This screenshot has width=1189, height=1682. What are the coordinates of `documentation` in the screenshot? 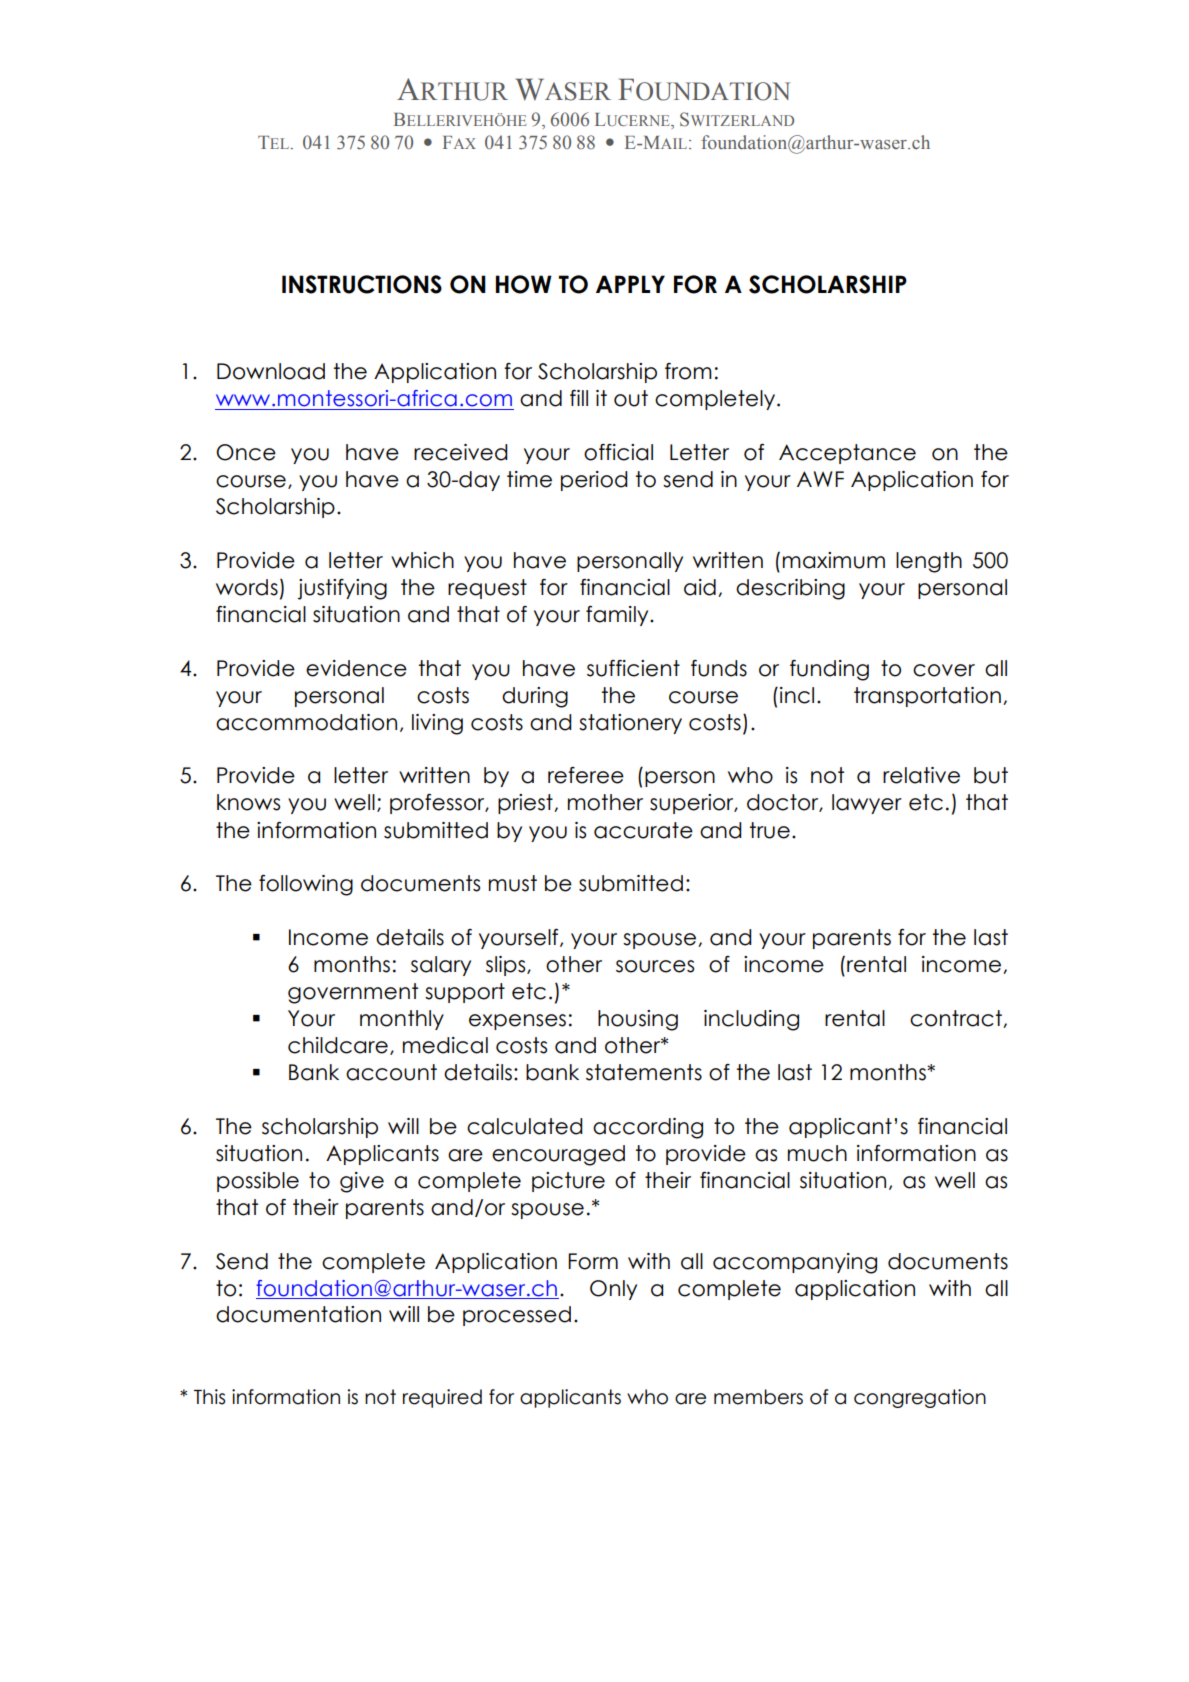 It's located at (298, 1314).
